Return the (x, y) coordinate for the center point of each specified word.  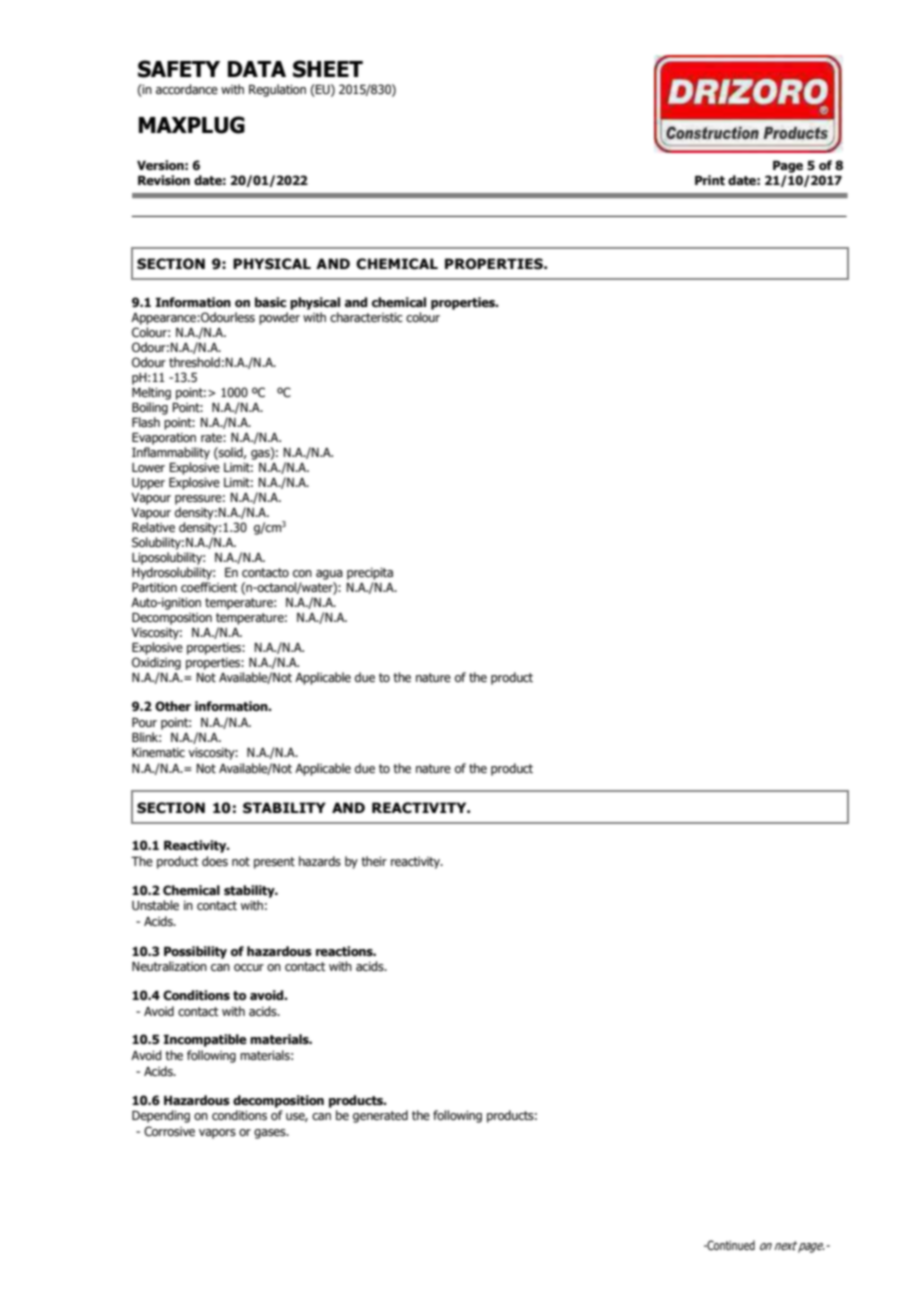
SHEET (328, 69)
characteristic (366, 317)
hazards (320, 861)
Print (710, 180)
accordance (187, 89)
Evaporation (164, 438)
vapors (217, 1134)
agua (329, 575)
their (374, 861)
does (215, 861)
